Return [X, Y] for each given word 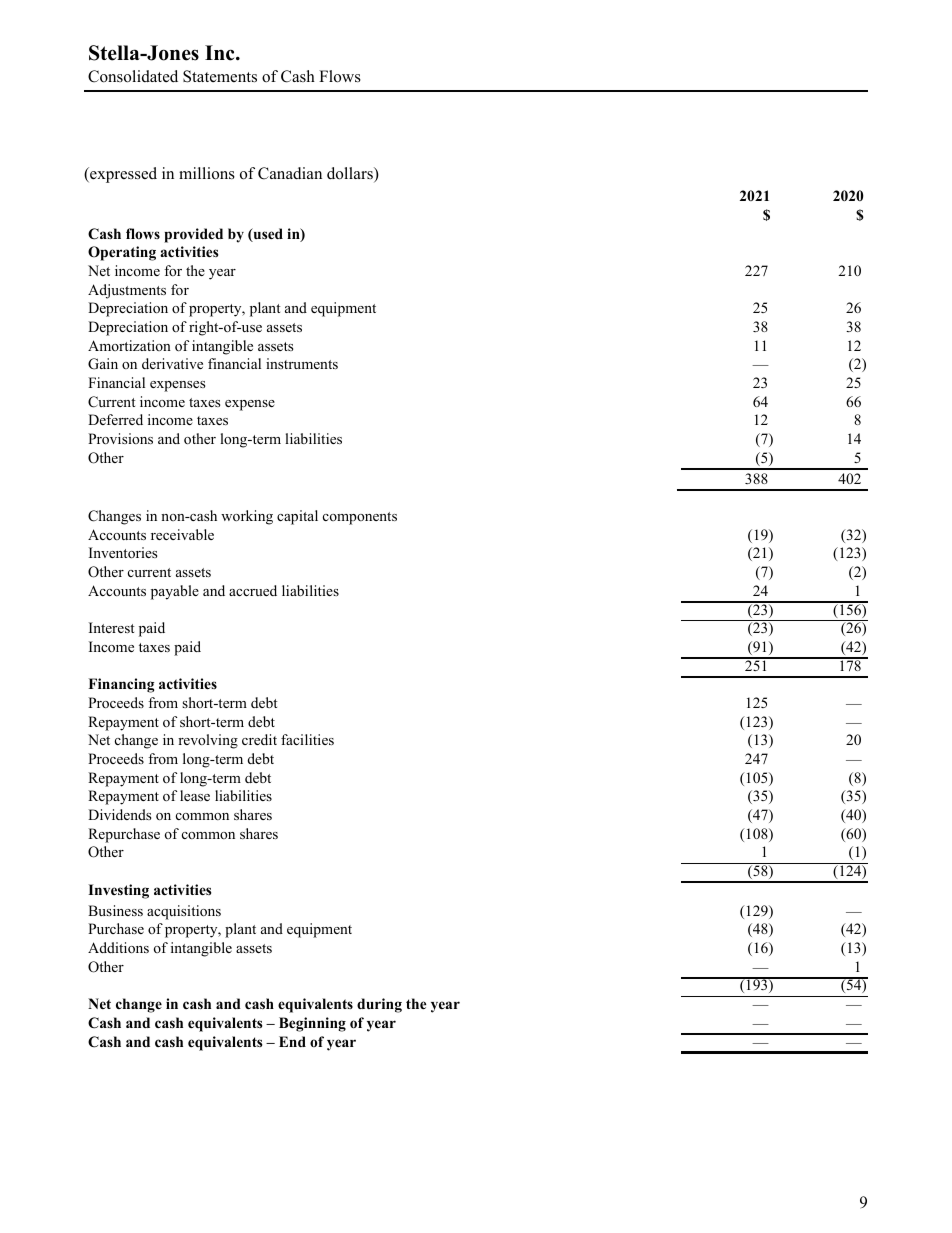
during [379, 1005]
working [247, 517]
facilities [307, 739]
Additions [118, 948]
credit [259, 739]
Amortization [129, 345]
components [360, 518]
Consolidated [133, 76]
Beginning [312, 1024]
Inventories [123, 553]
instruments [302, 363]
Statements [220, 76]
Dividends [119, 814]
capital [297, 517]
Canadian [290, 173]
